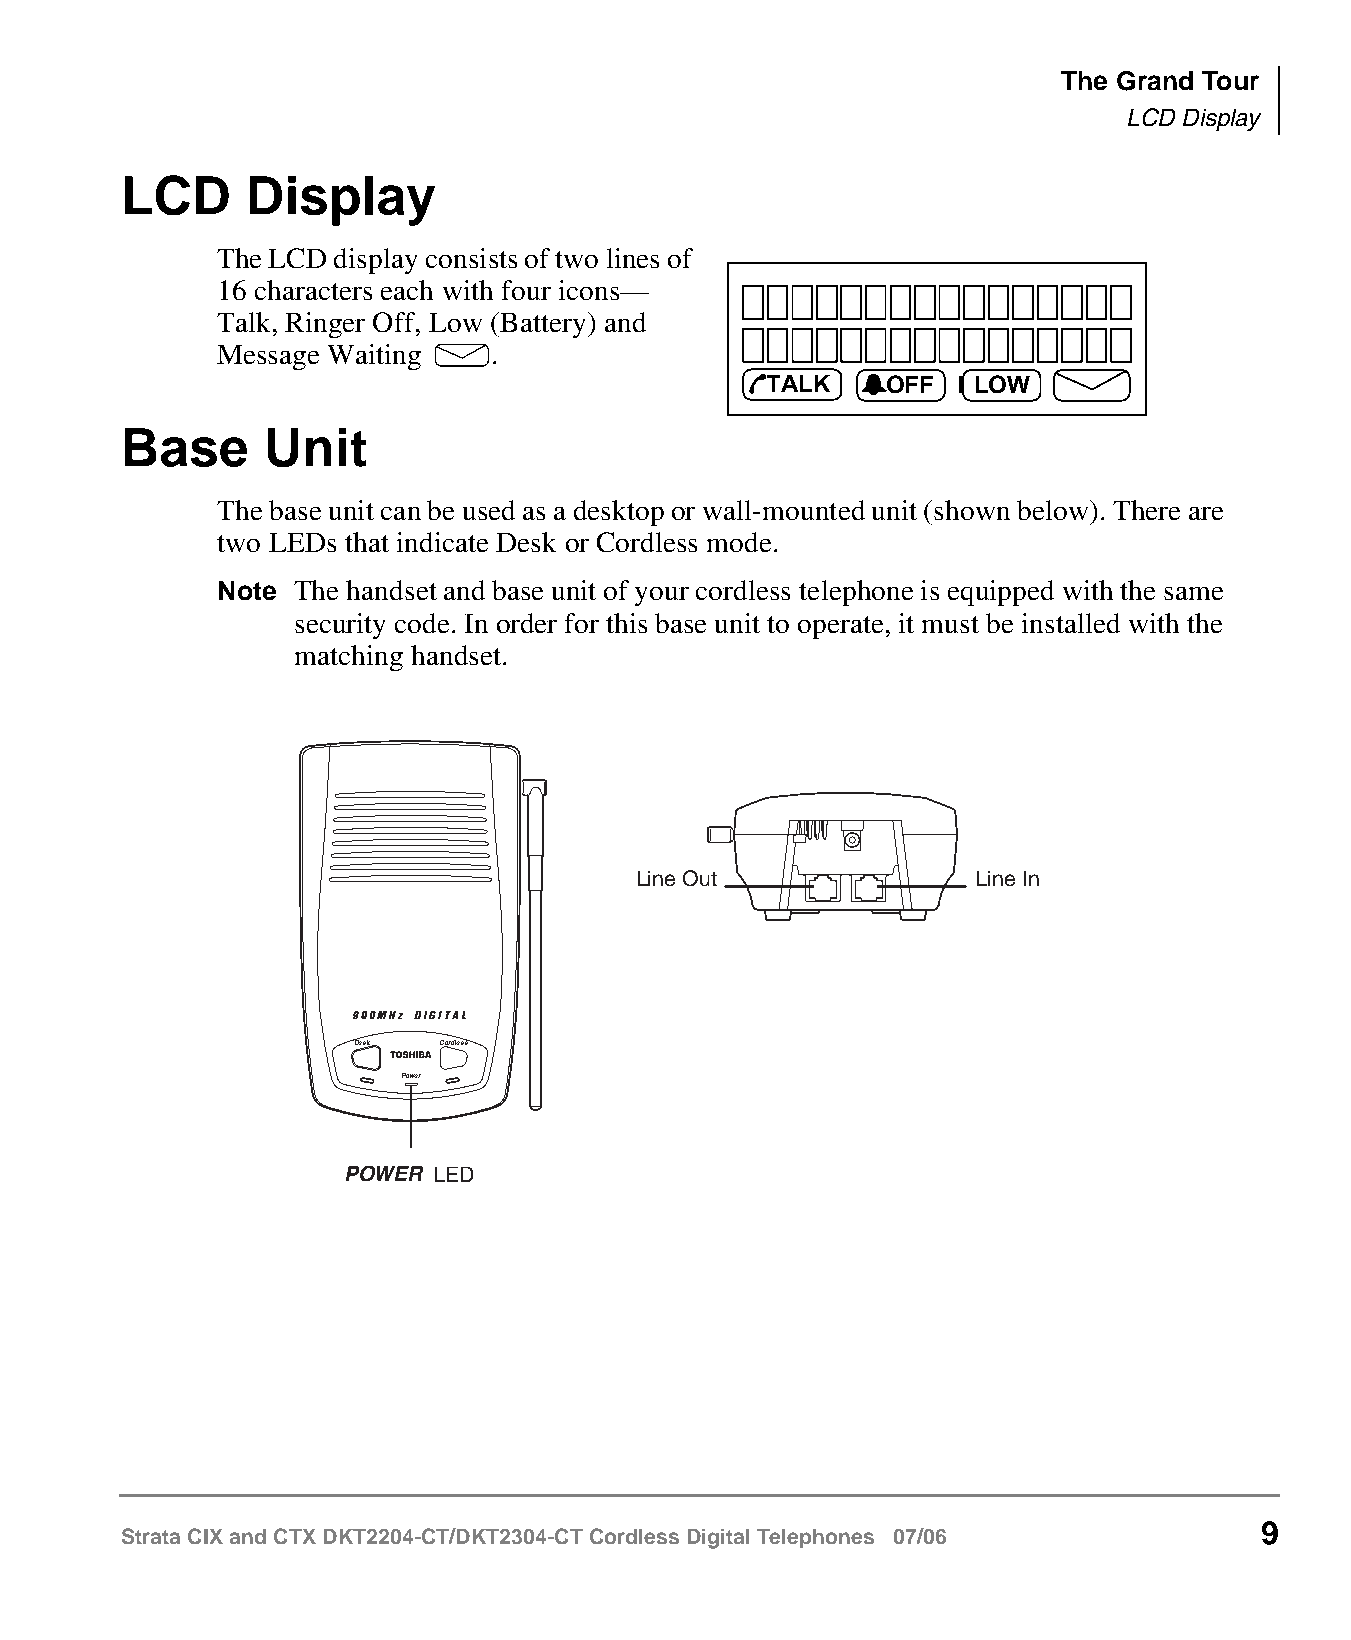  I want to click on your, so click(662, 596).
